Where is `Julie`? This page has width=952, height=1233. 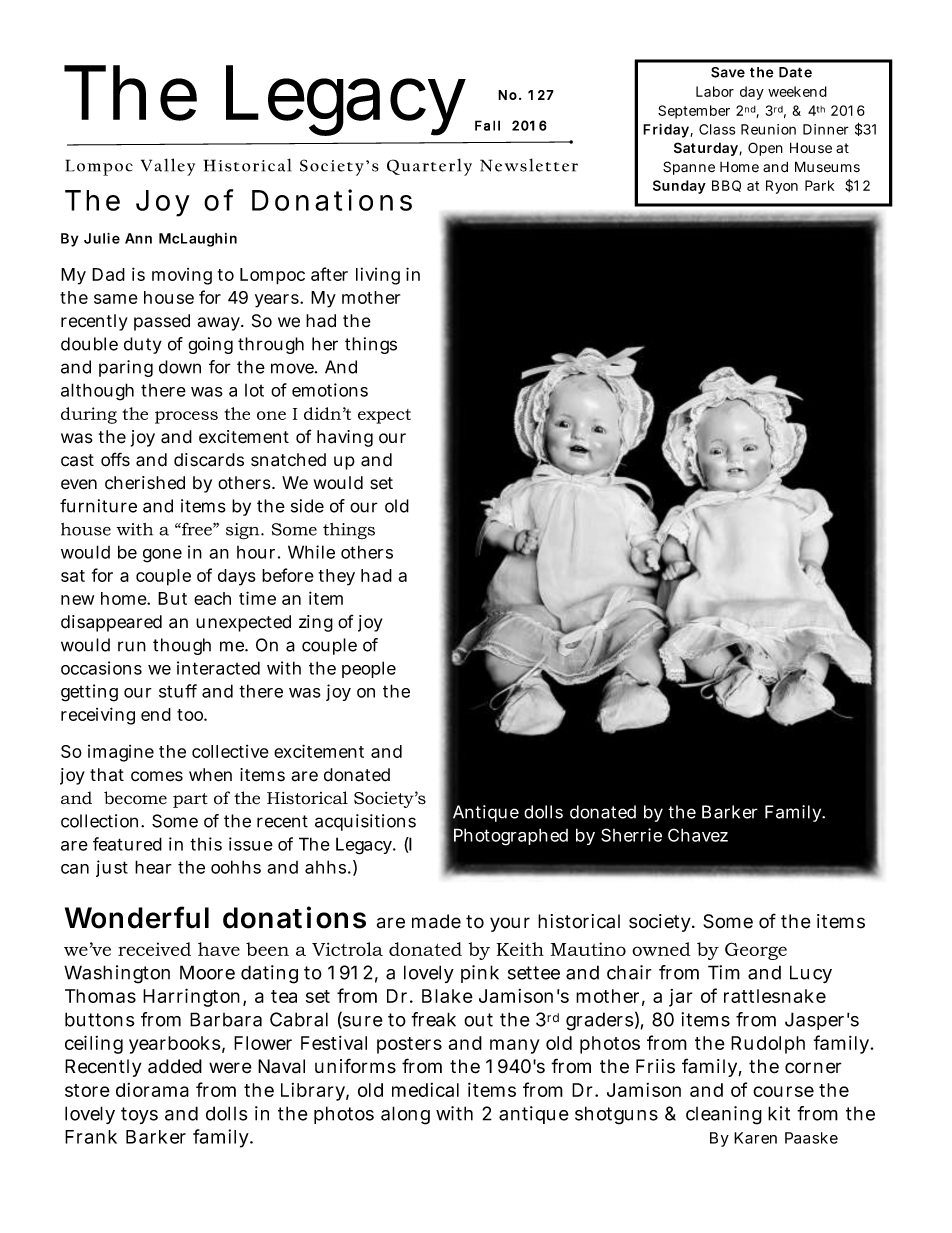
Julie is located at coordinates (102, 238).
